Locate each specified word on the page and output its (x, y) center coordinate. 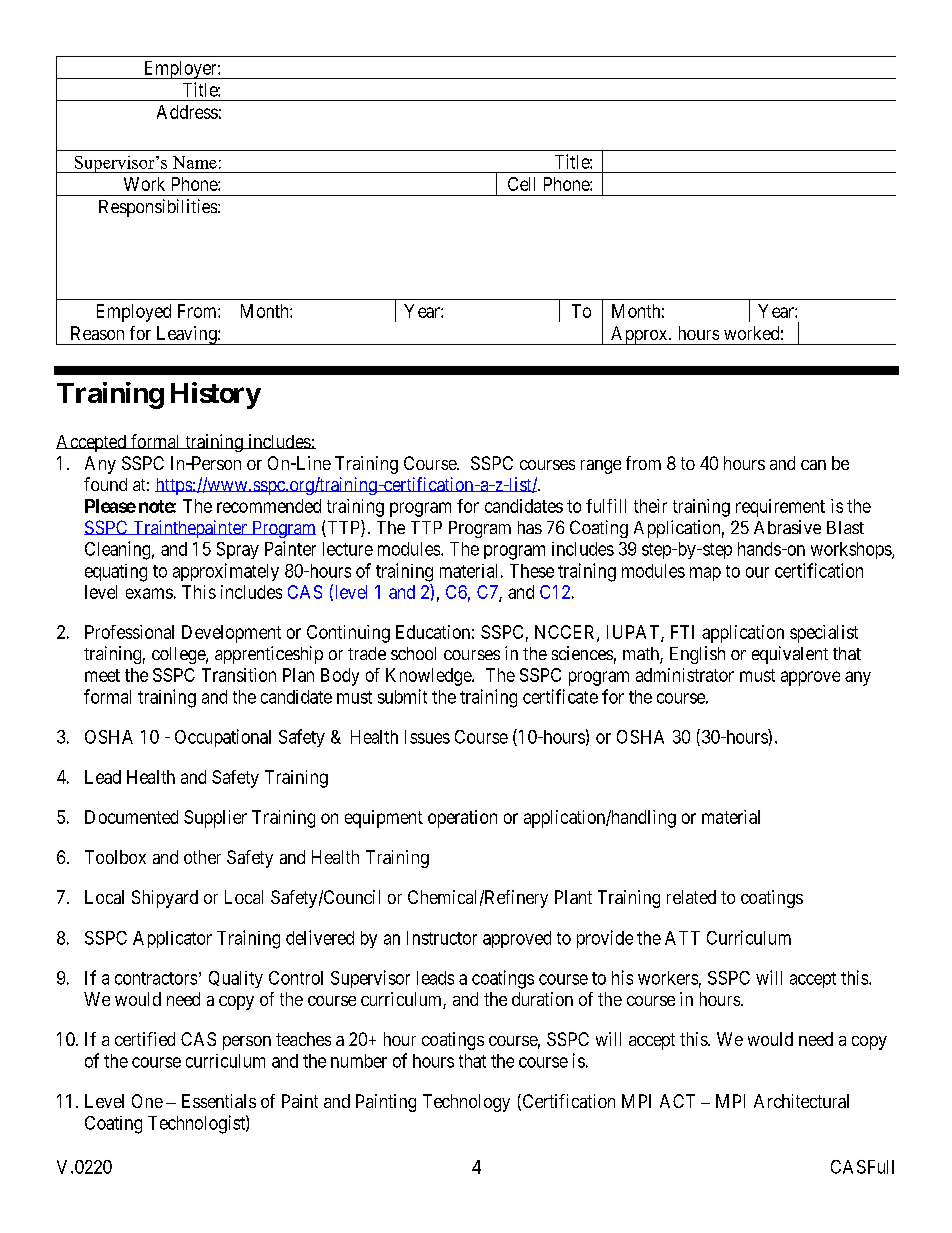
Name (195, 162)
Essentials (219, 1101)
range (601, 467)
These (532, 571)
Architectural (801, 1101)
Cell (521, 184)
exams (149, 593)
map (705, 574)
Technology (466, 1103)
